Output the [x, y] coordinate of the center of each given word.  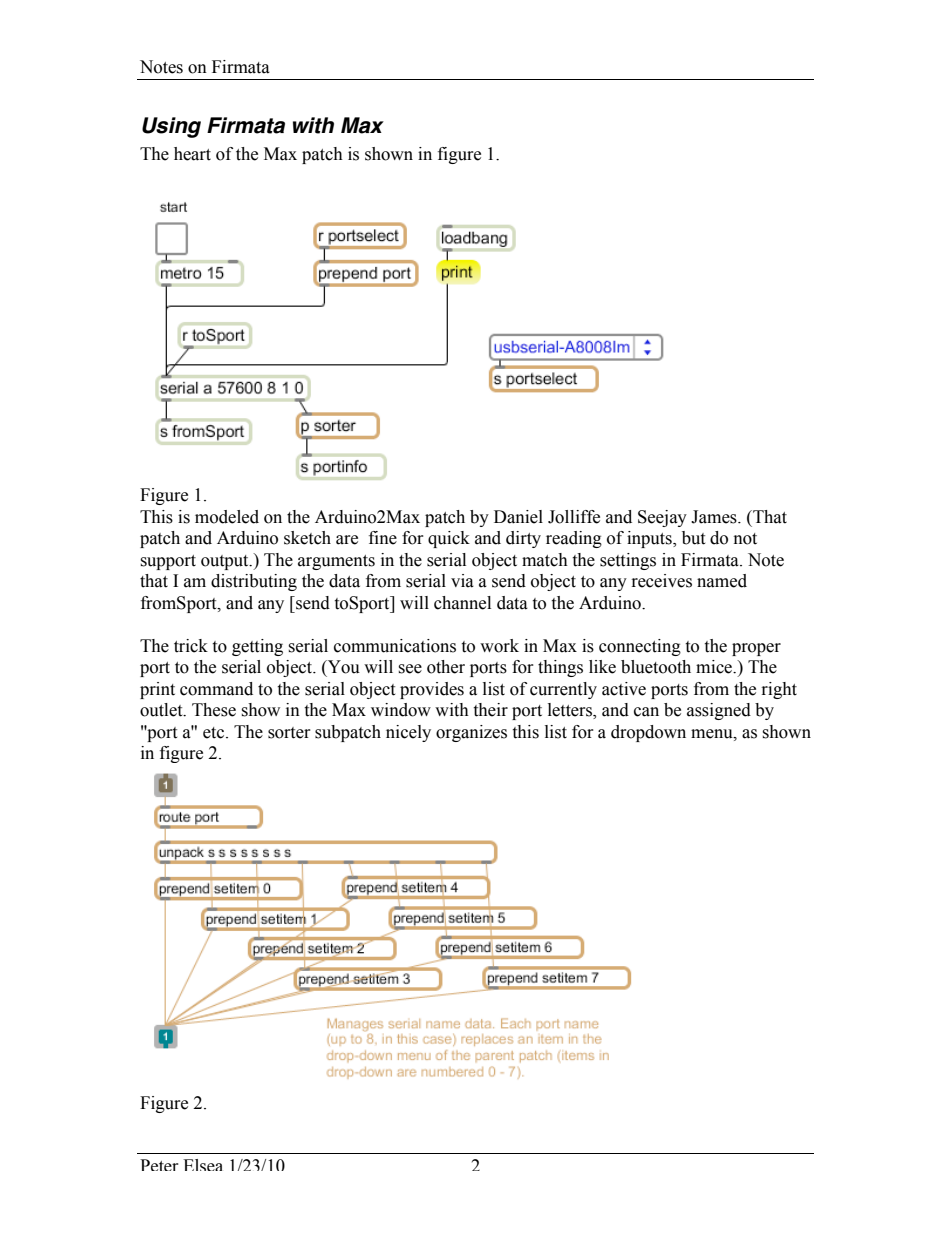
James [715, 517]
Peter [159, 1165]
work [499, 646]
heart [192, 154]
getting [257, 647]
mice [715, 667]
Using [171, 127]
